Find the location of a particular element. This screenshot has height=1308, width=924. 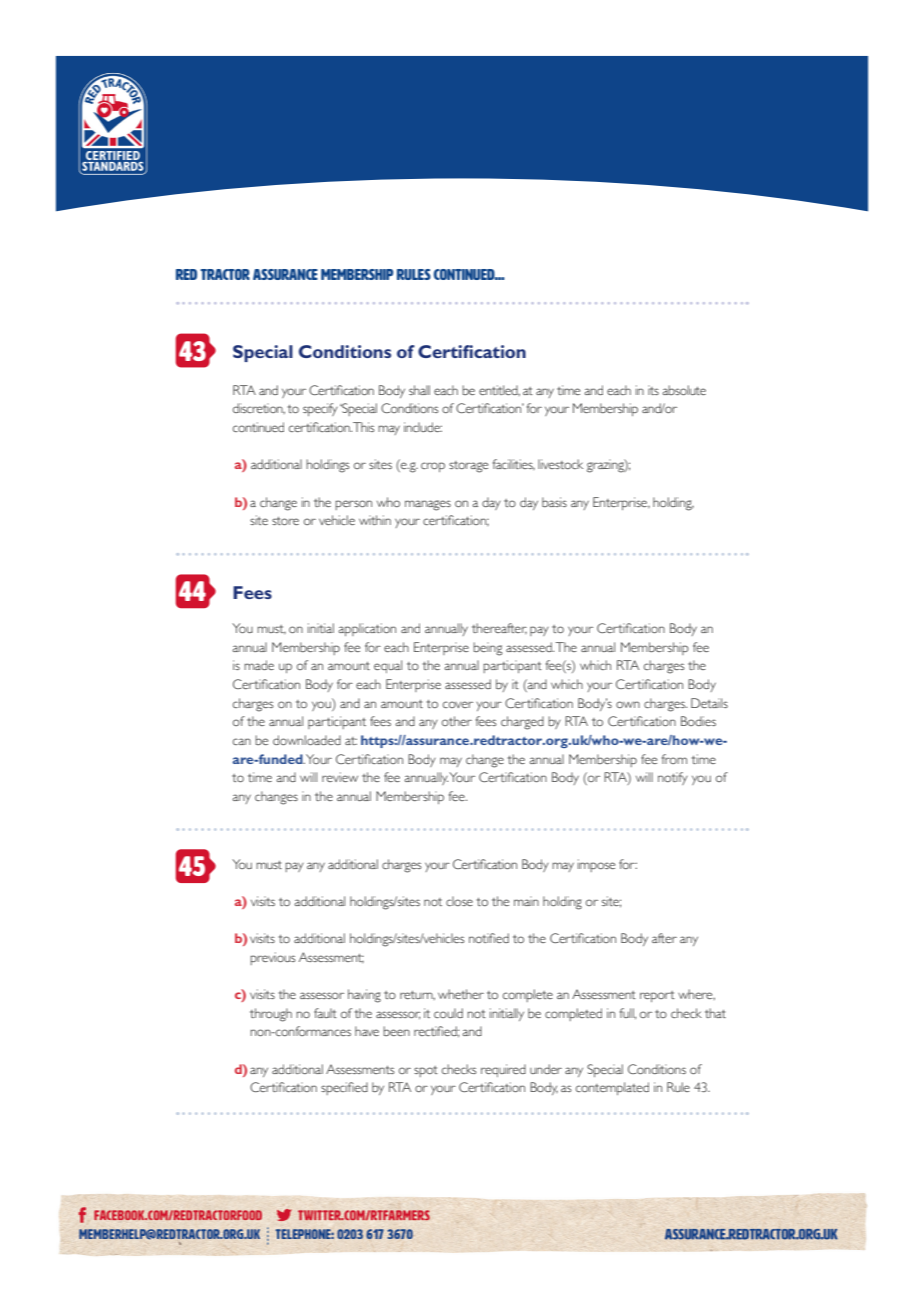

review is located at coordinates (340, 777).
